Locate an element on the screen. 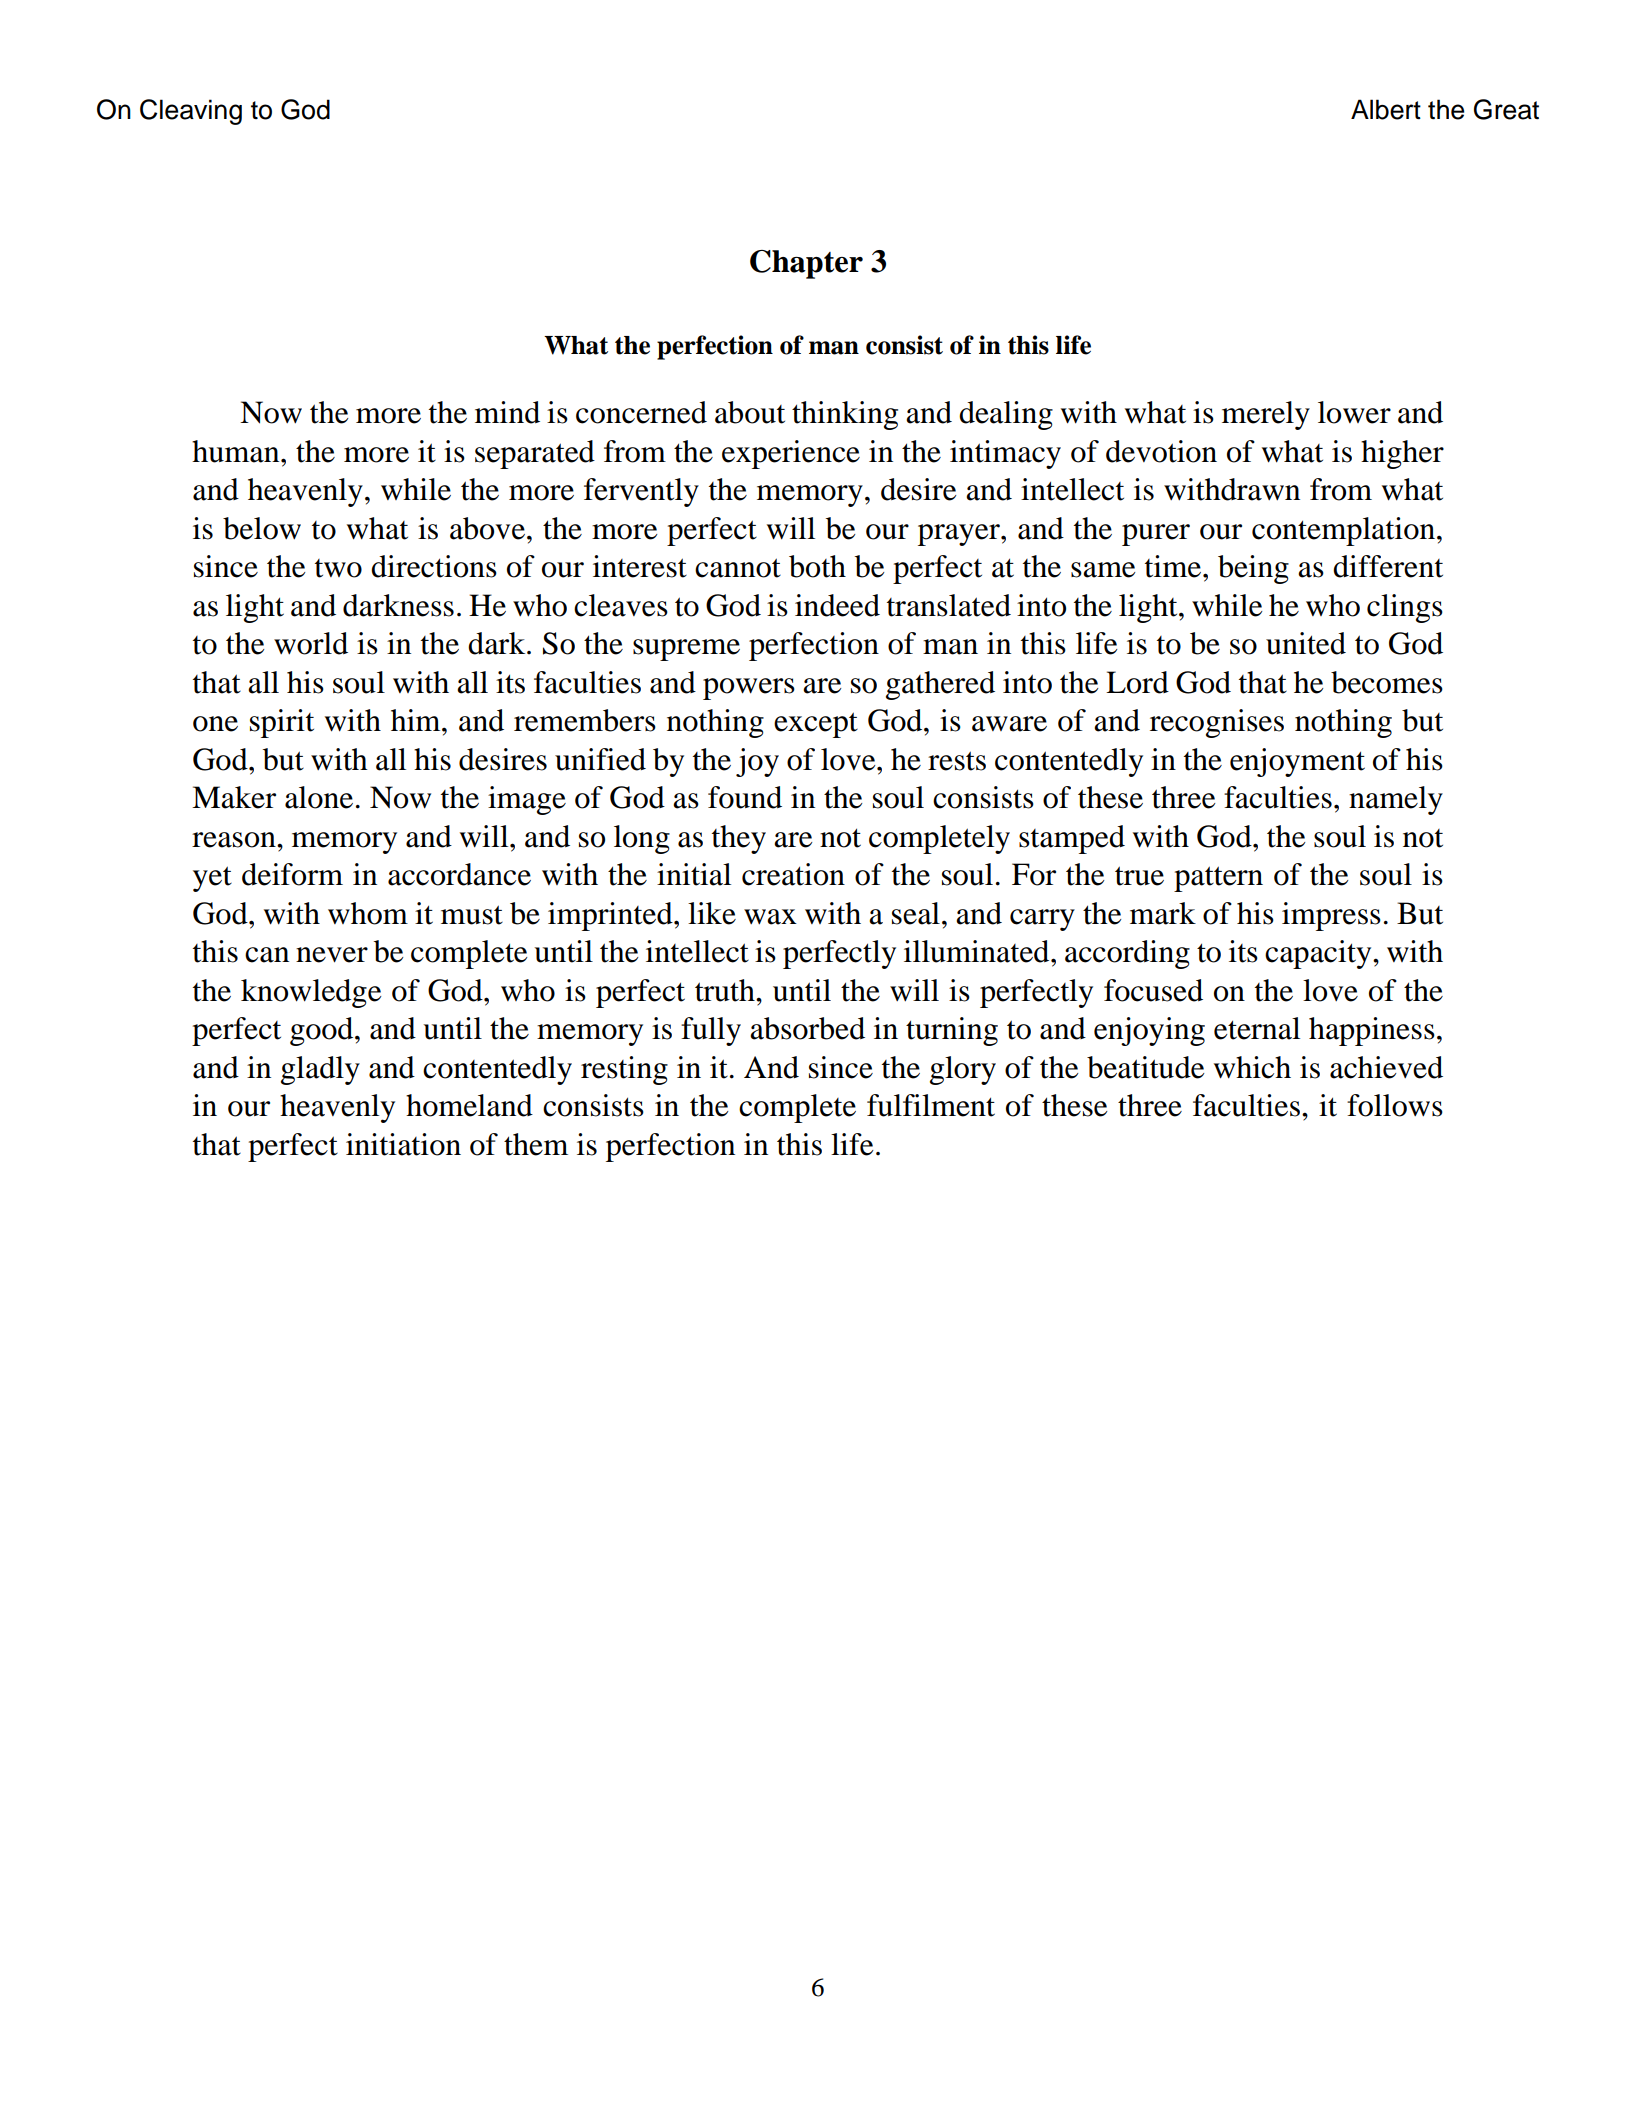  namely is located at coordinates (1396, 800).
